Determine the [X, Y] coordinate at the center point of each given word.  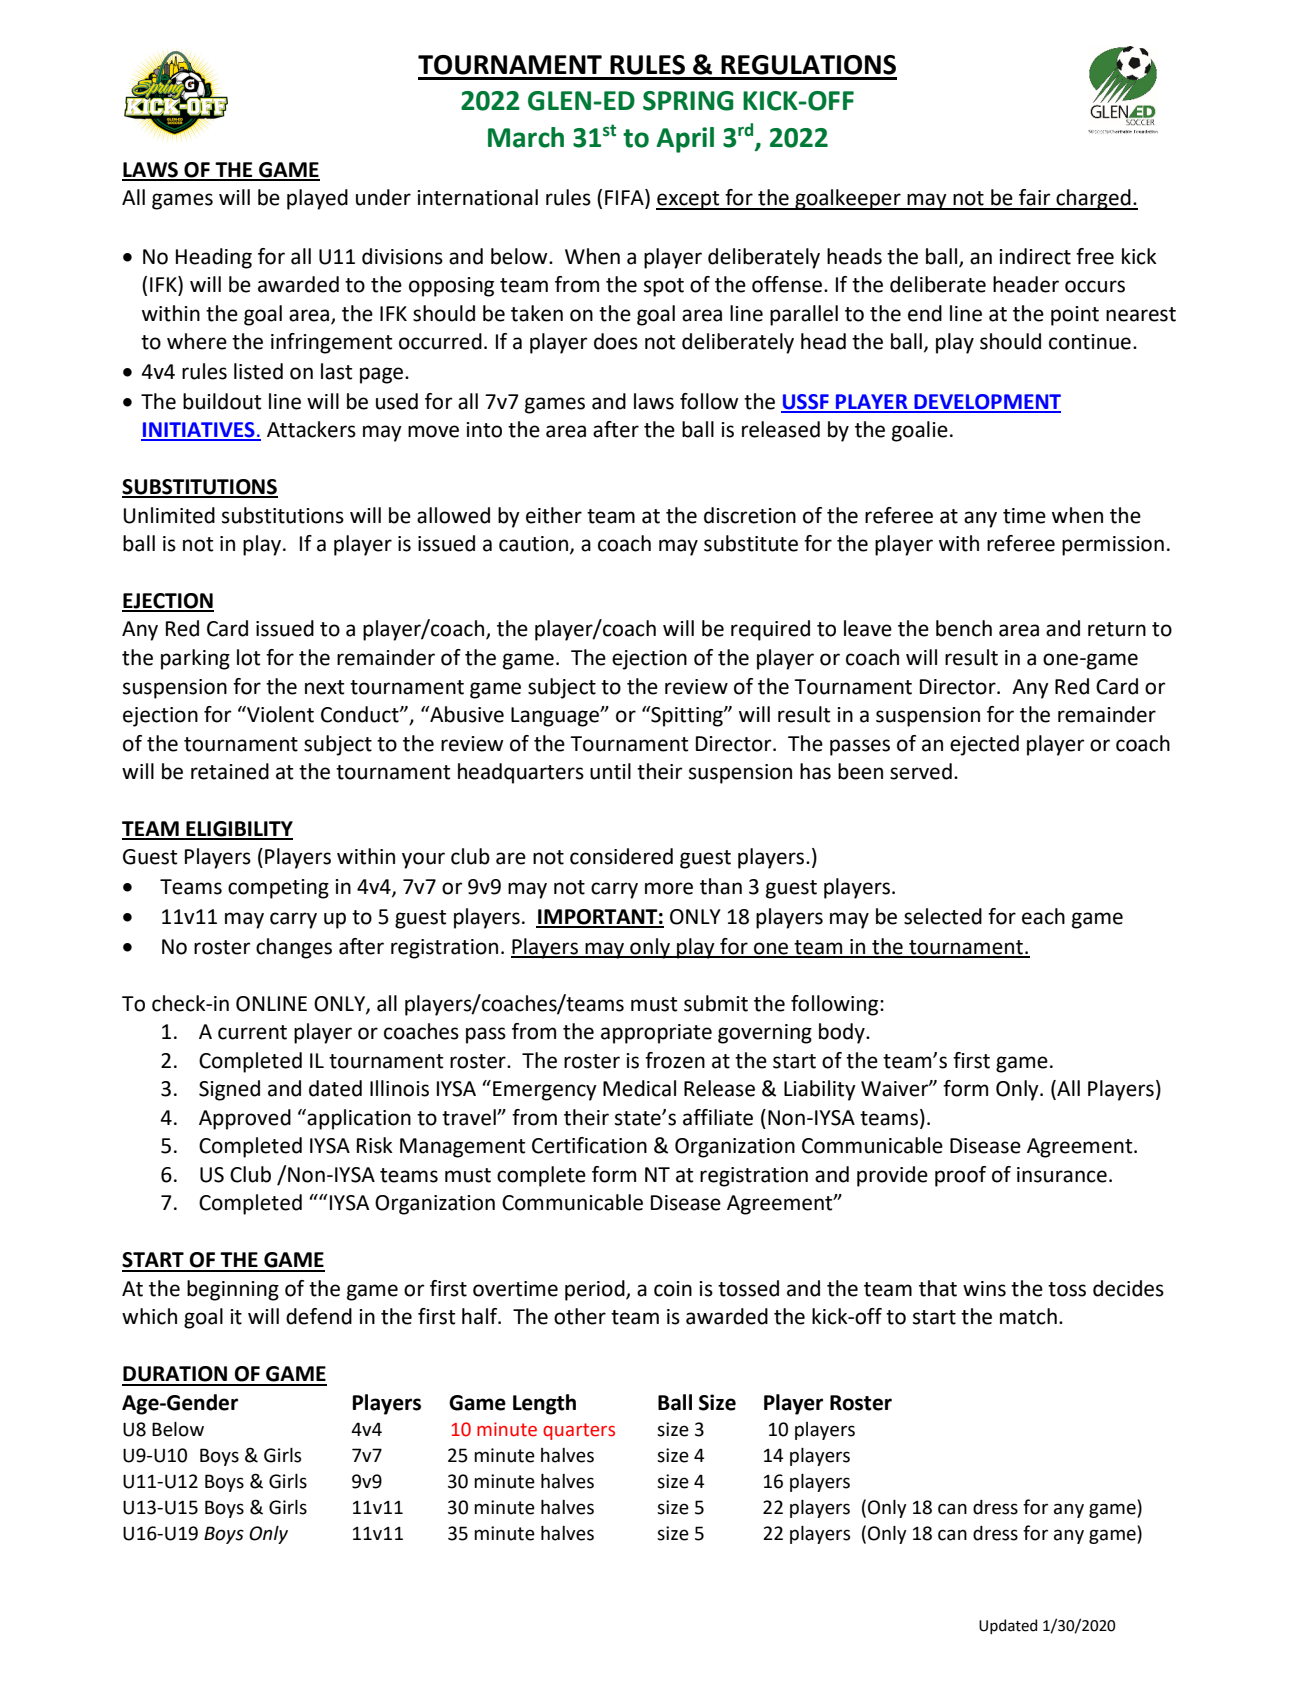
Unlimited [169, 515]
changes [294, 948]
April [685, 140]
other [580, 1316]
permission [1113, 546]
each [1043, 916]
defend [319, 1316]
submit [716, 1003]
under [383, 197]
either [554, 515]
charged [1093, 199]
